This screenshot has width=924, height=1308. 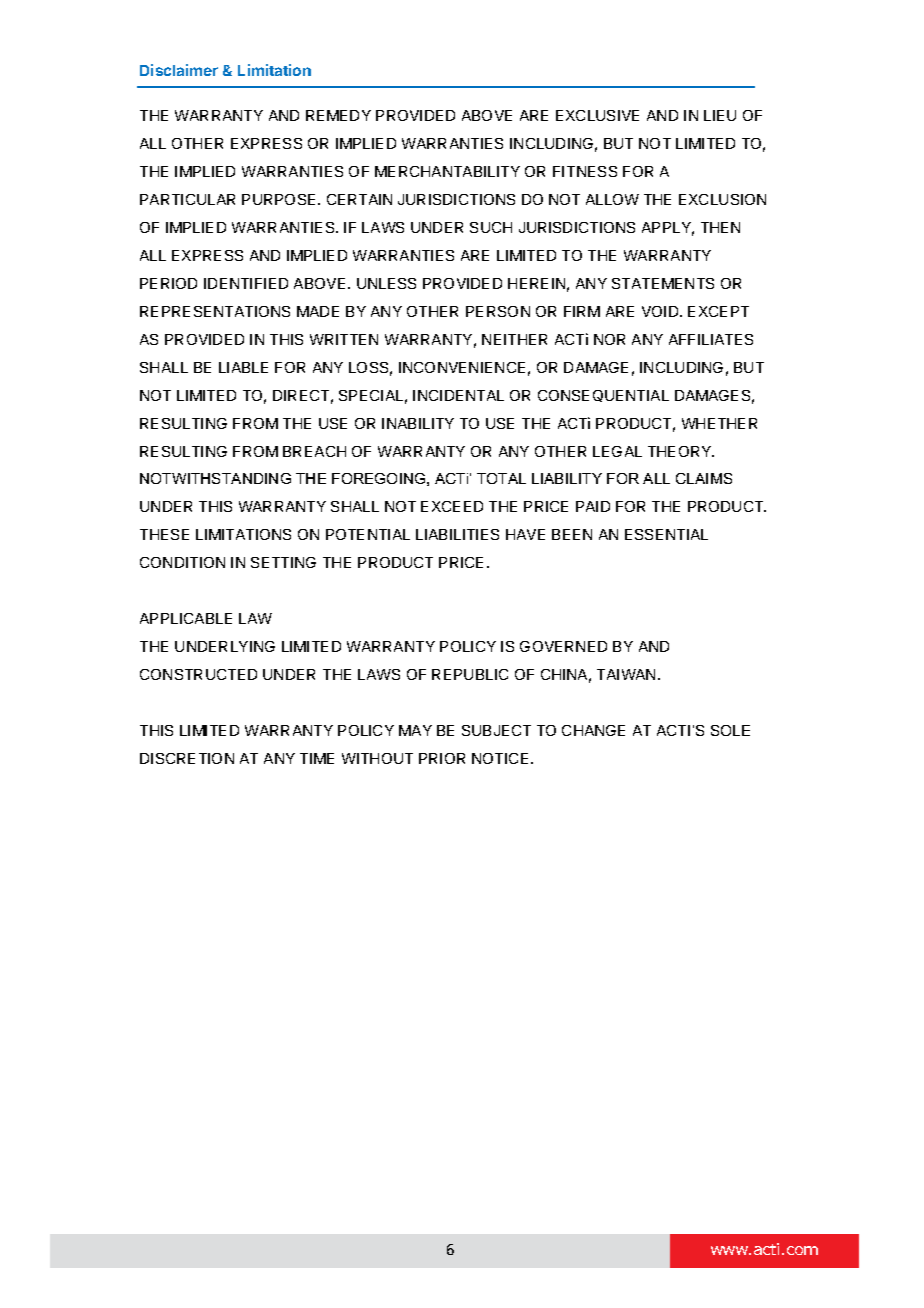 What do you see at coordinates (719, 423) in the screenshot?
I see `WHETHER` at bounding box center [719, 423].
